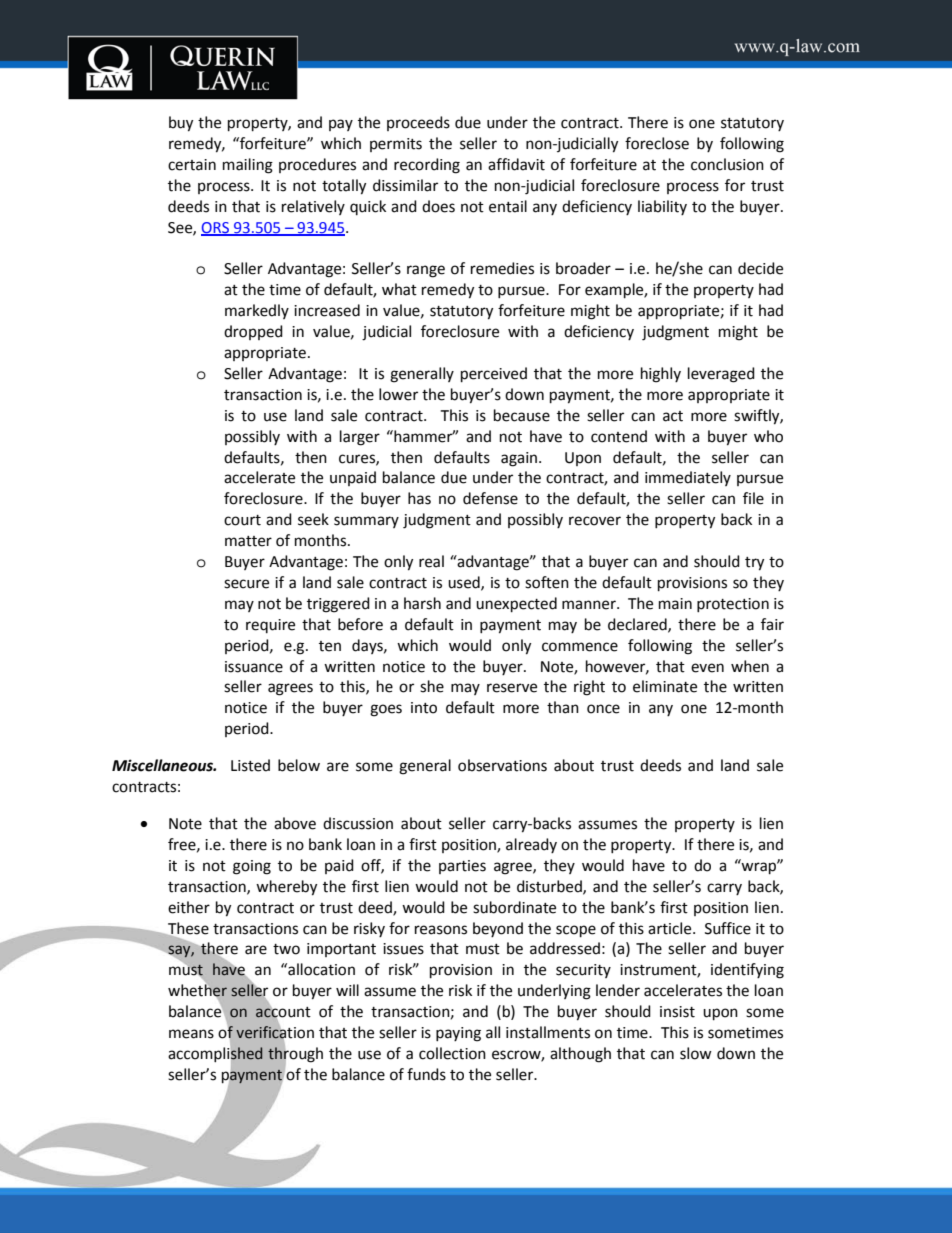  I want to click on observations, so click(502, 765).
